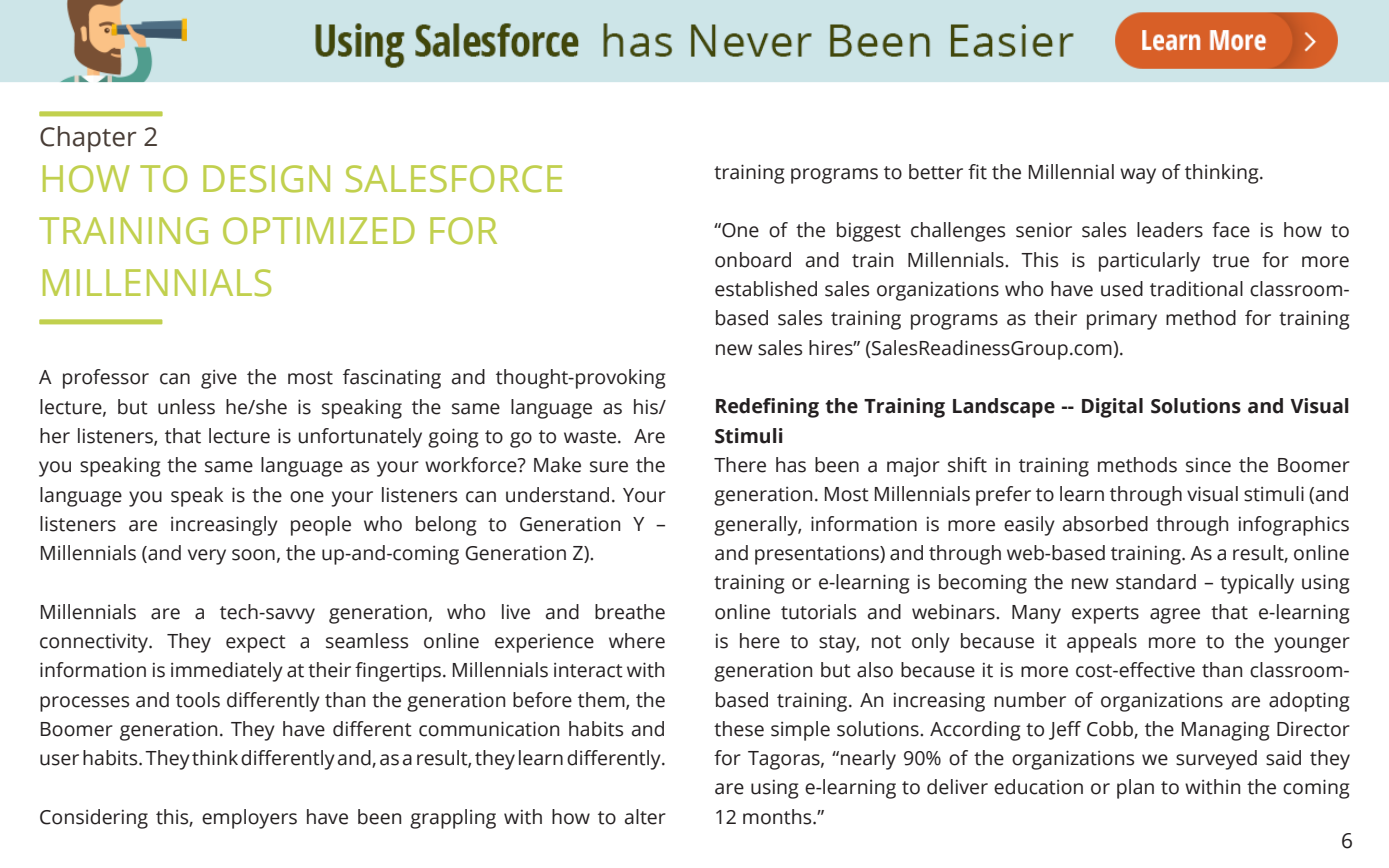 The image size is (1389, 868). I want to click on breathe, so click(630, 612).
